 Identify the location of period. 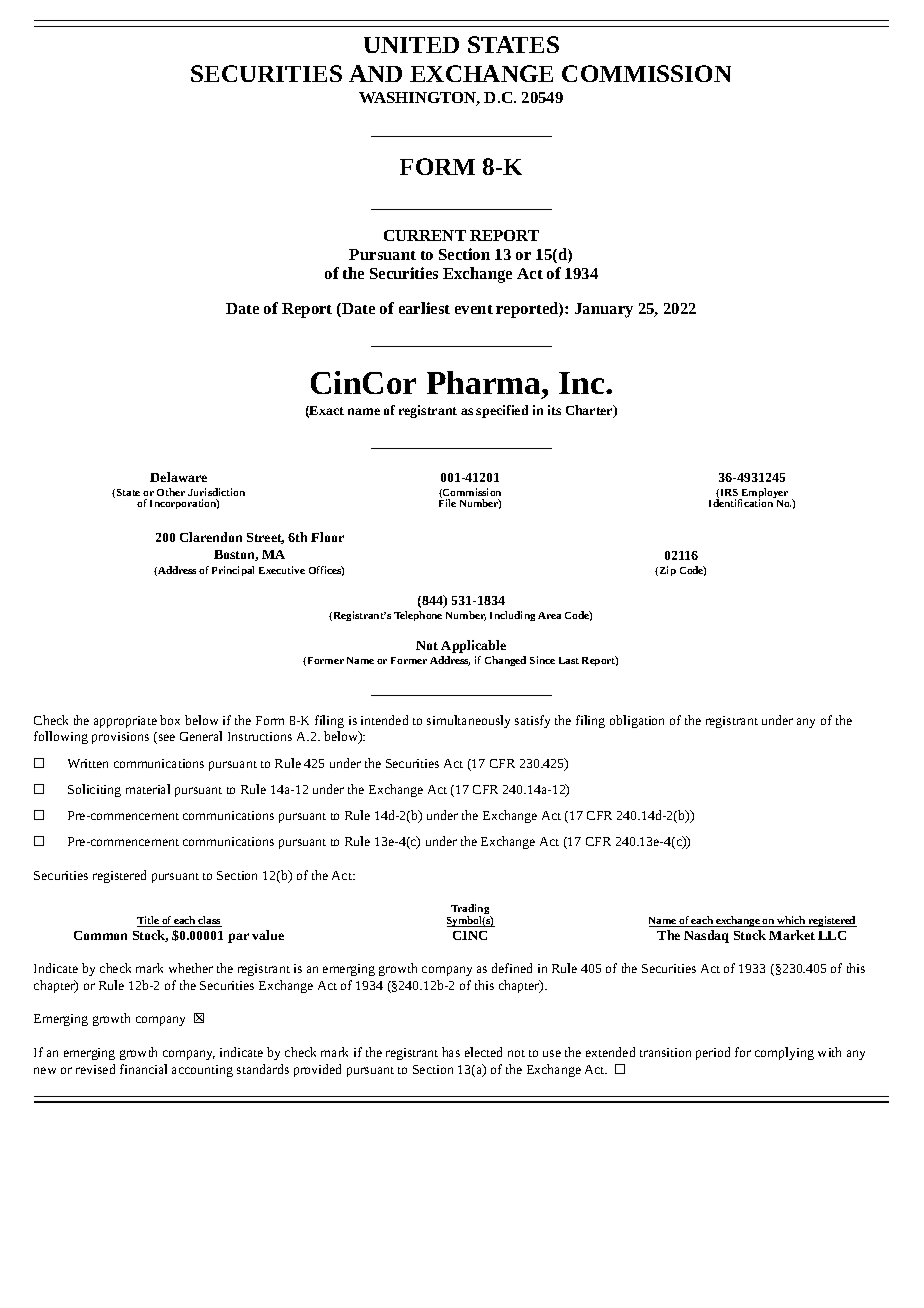
(713, 1053).
